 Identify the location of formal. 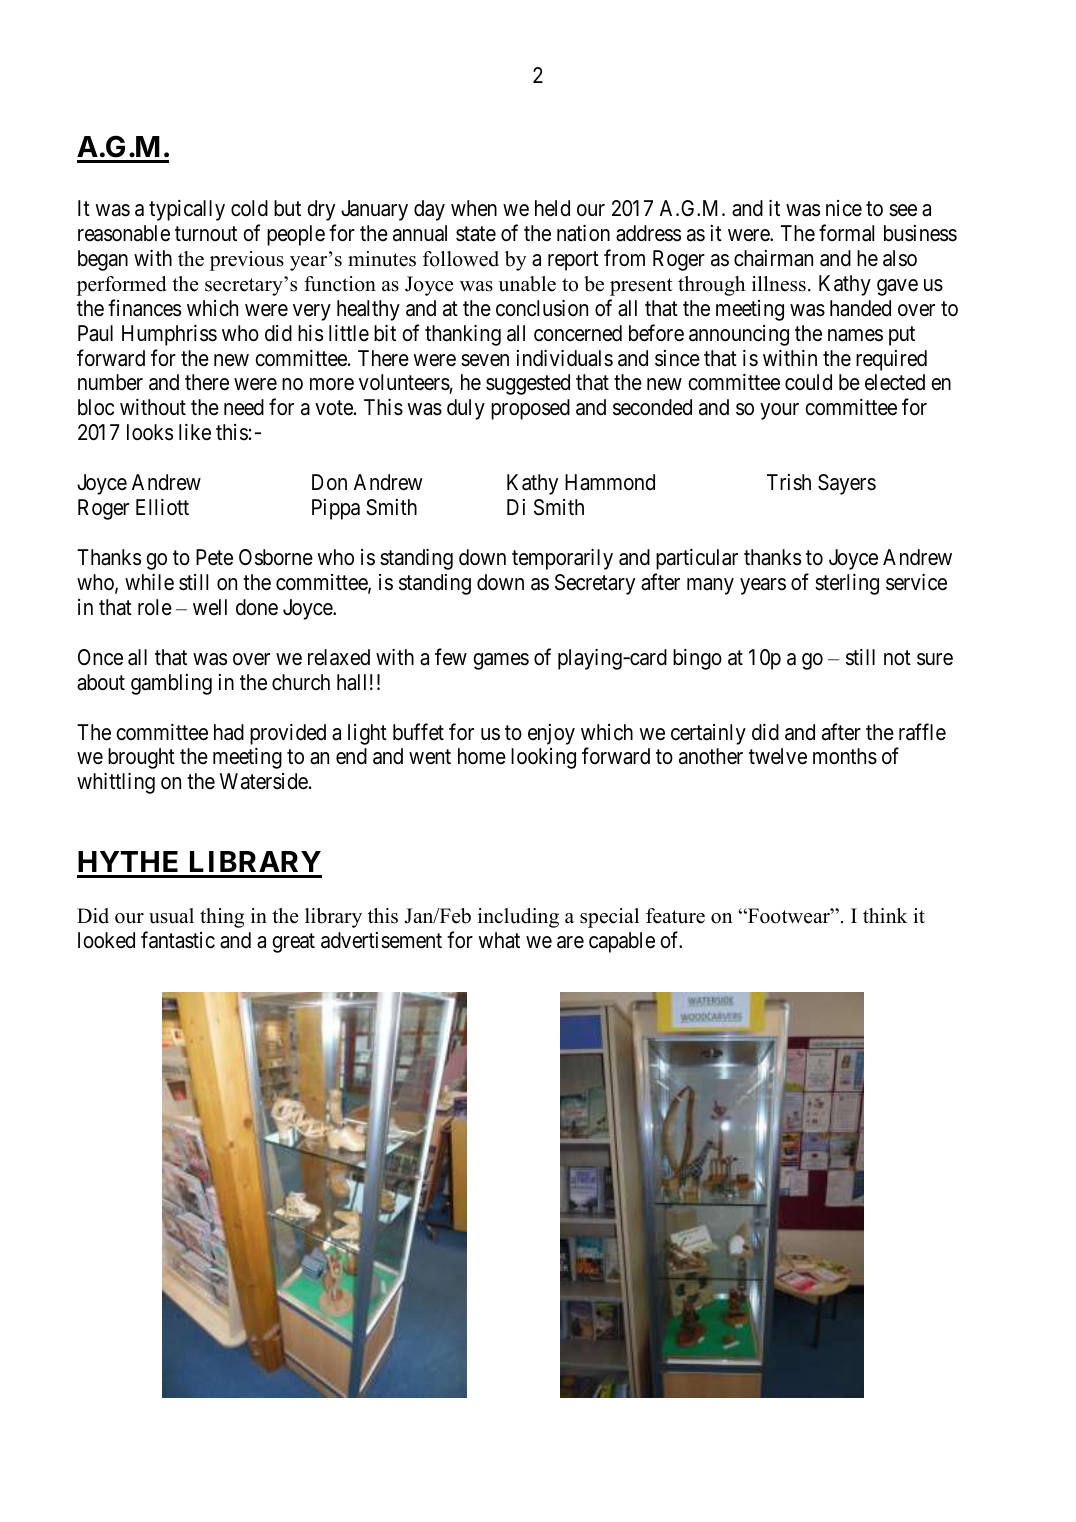
(846, 233).
